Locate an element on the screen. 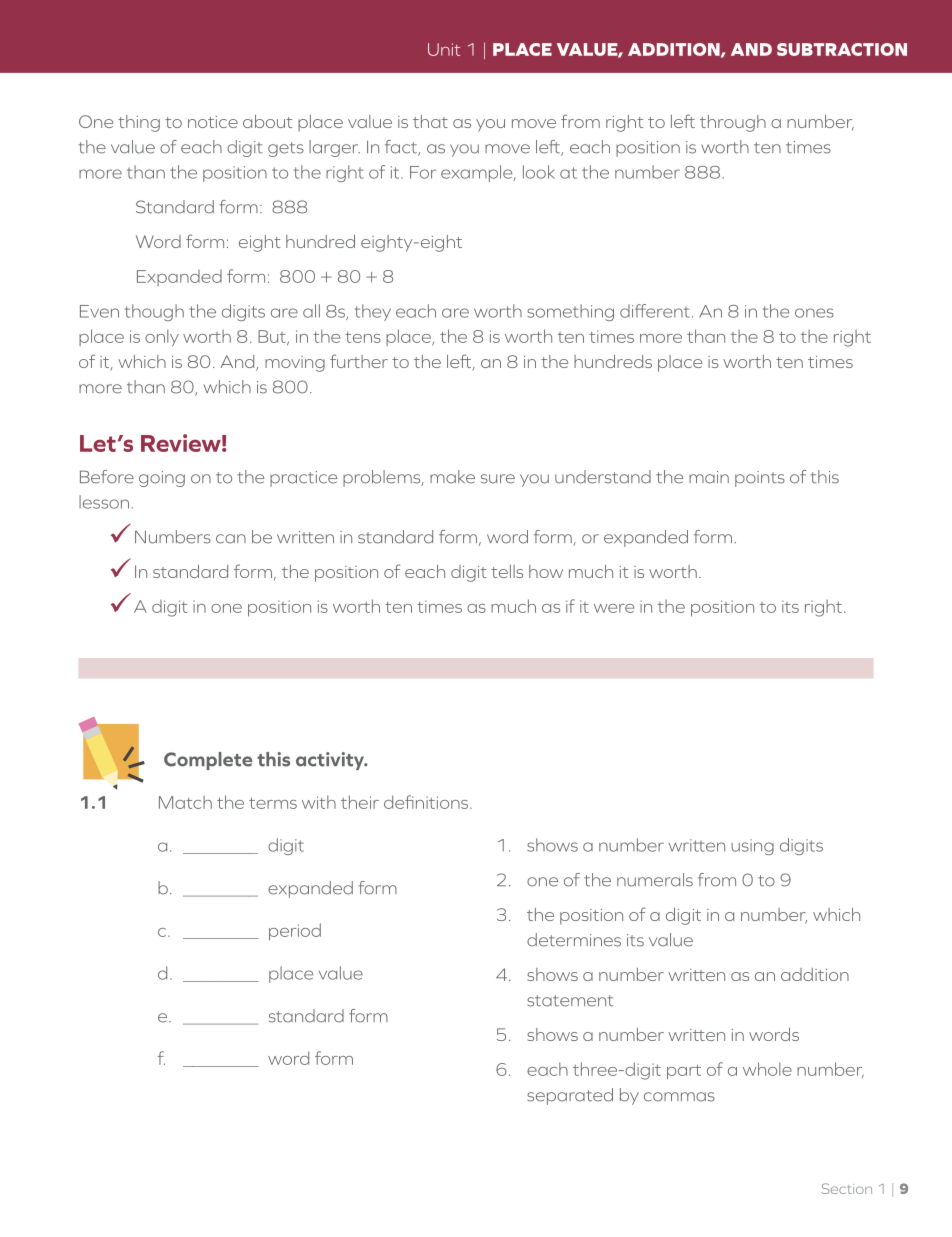  through is located at coordinates (733, 123).
